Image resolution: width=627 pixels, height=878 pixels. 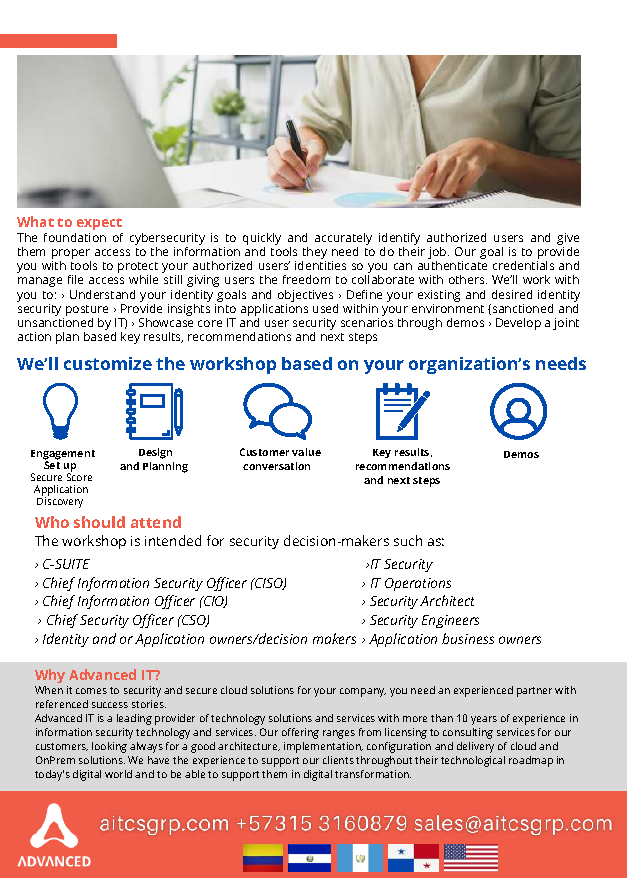 I want to click on customize, so click(x=108, y=363).
